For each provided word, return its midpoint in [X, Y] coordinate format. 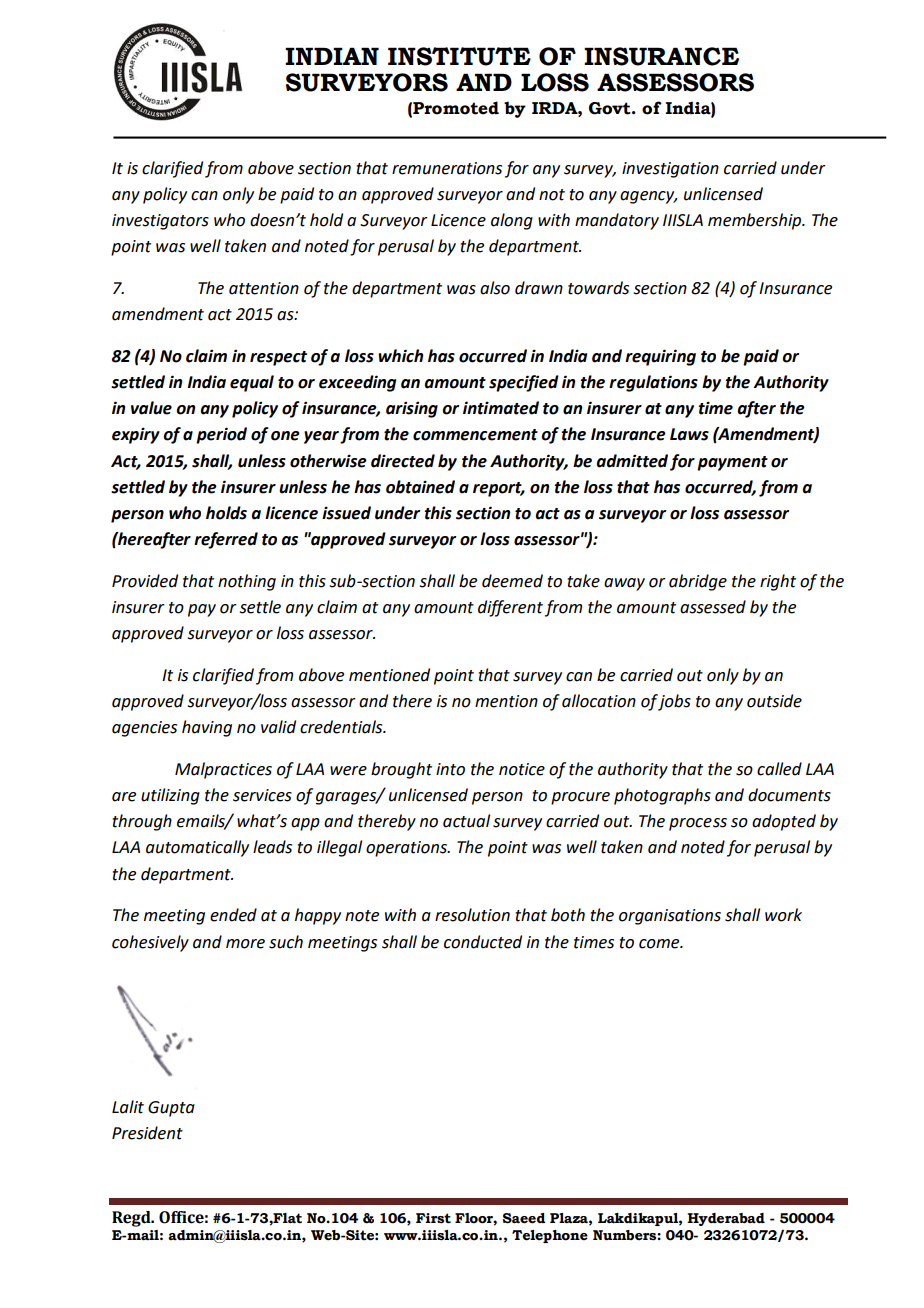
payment [732, 463]
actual [466, 821]
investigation [670, 170]
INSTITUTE [459, 56]
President [147, 1133]
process [698, 824]
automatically [197, 848]
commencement [475, 435]
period [221, 435]
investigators [160, 222]
